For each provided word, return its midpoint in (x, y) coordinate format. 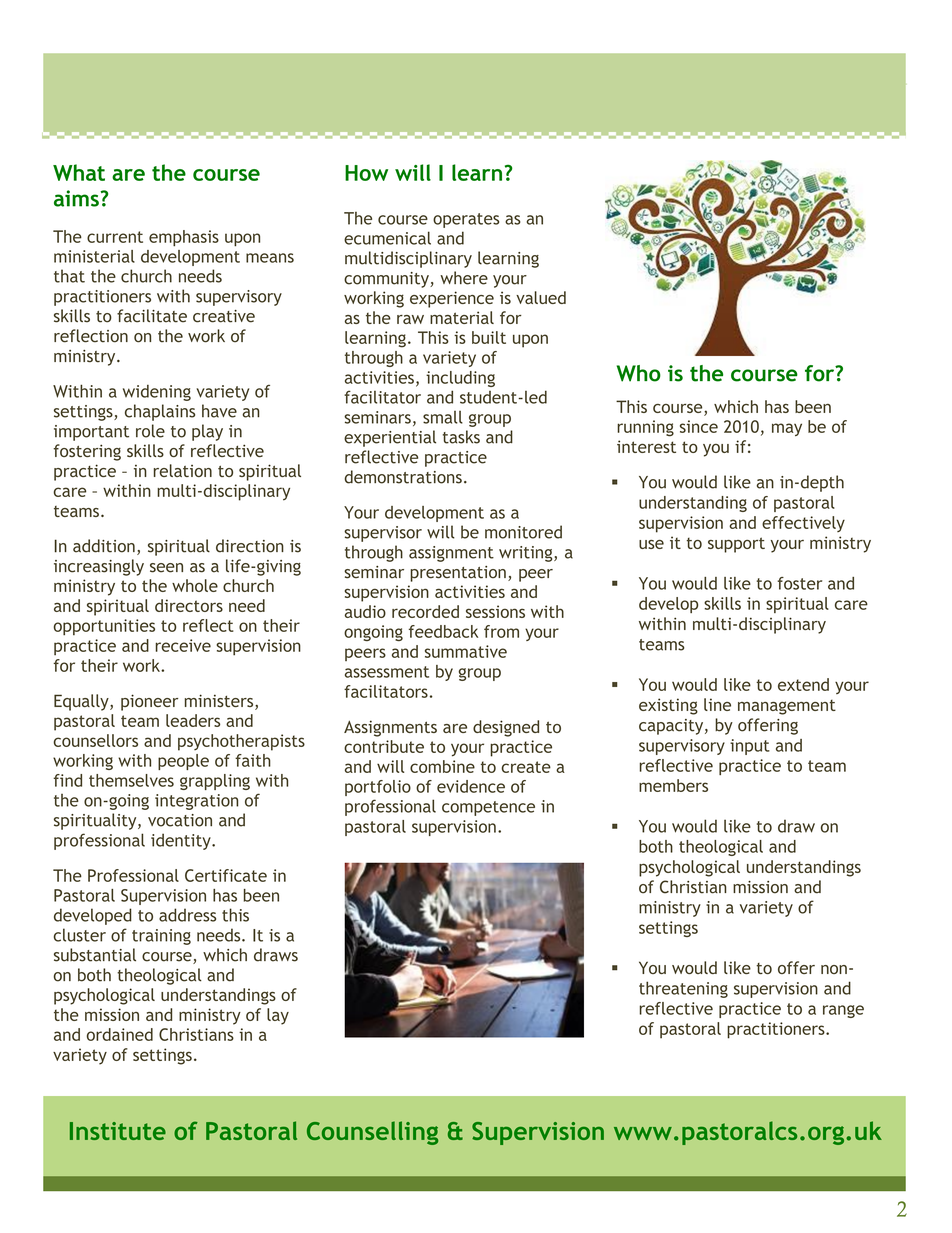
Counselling (372, 1133)
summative (466, 651)
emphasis (184, 238)
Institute (118, 1131)
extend (803, 684)
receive (183, 645)
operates (466, 220)
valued (541, 297)
